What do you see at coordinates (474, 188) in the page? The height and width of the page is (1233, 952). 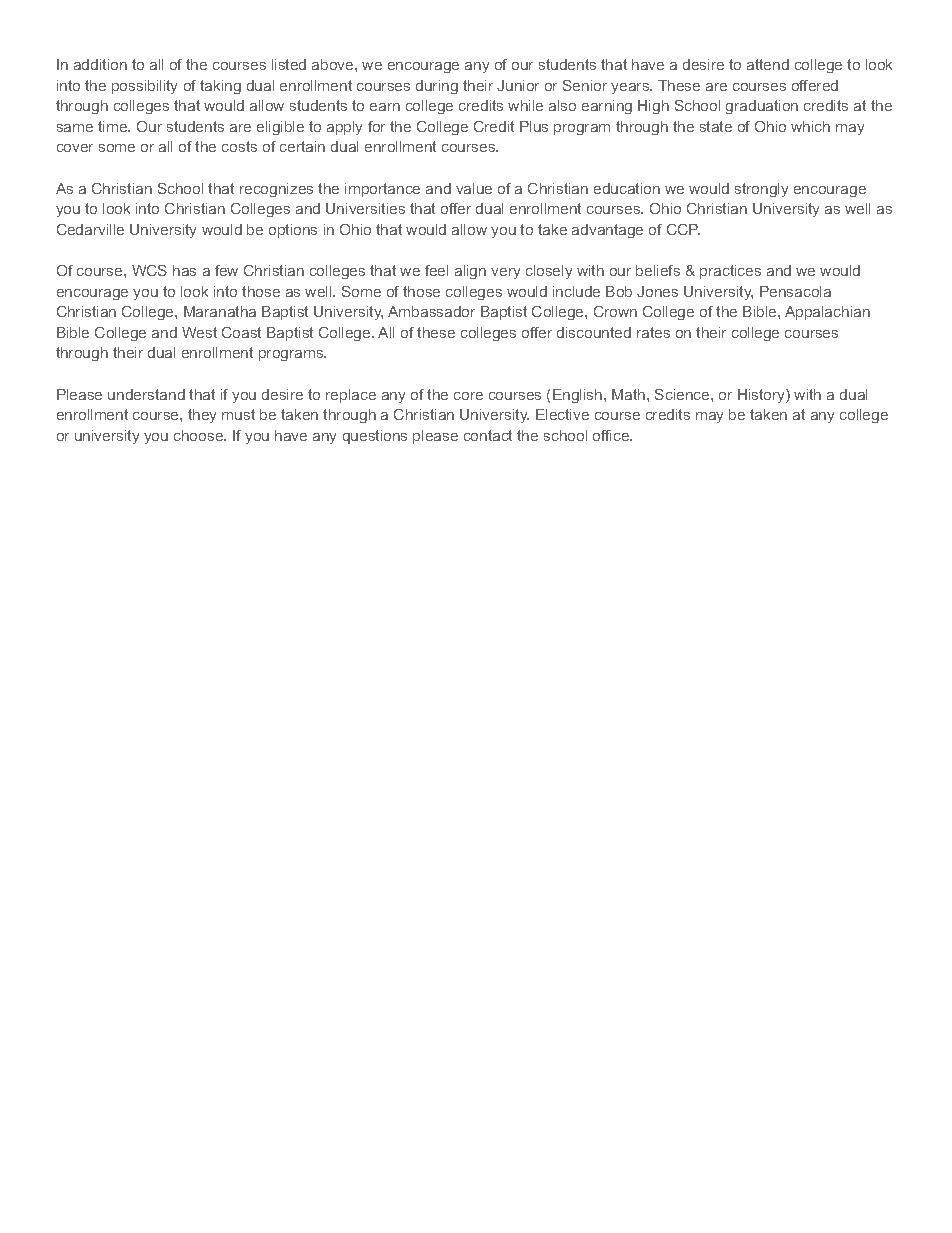 I see `value` at bounding box center [474, 188].
